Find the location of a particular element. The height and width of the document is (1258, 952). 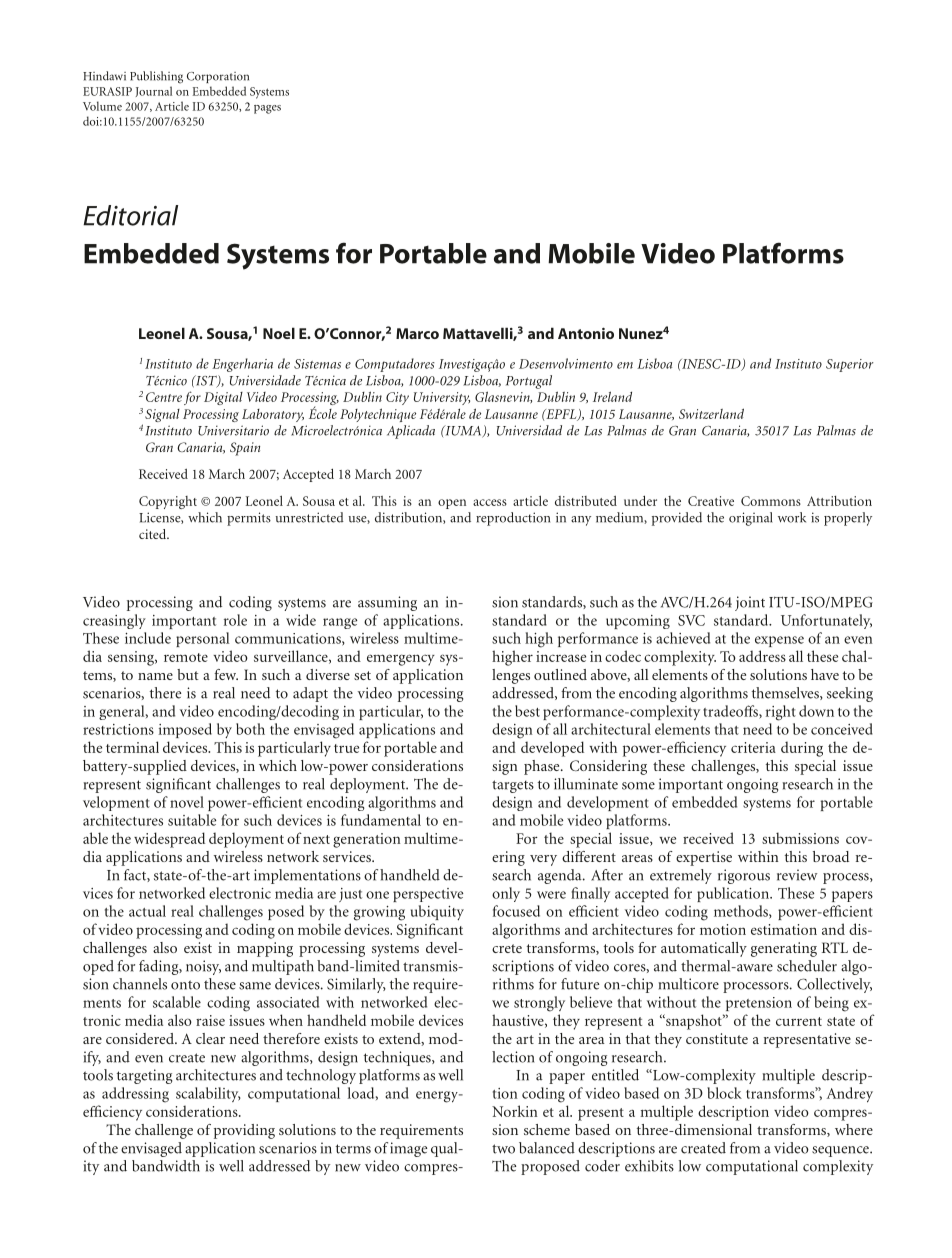

providing is located at coordinates (244, 1131).
